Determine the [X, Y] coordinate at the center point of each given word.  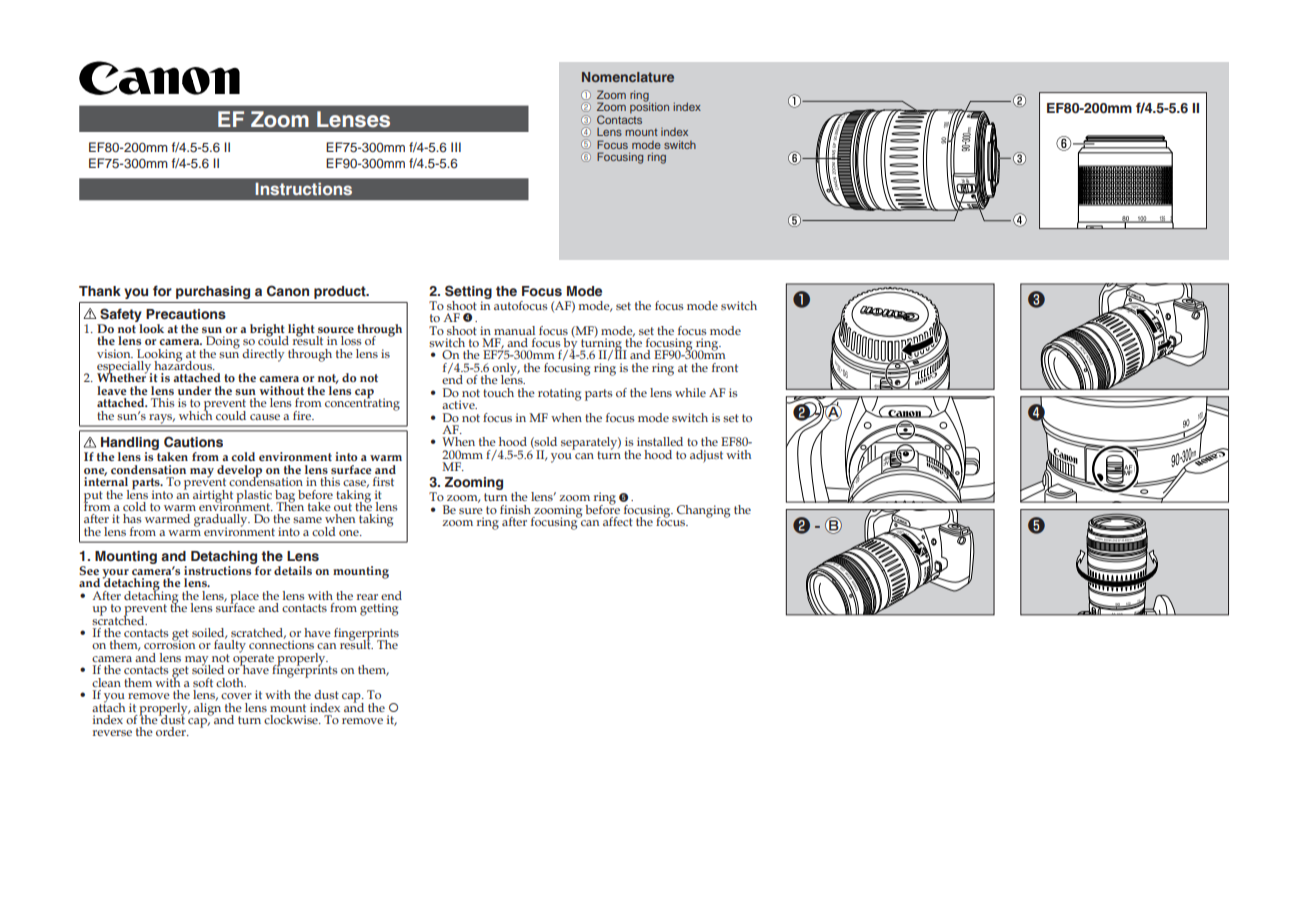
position [649, 107]
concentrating [362, 403]
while [690, 392]
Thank [100, 291]
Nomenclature [628, 77]
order [172, 731]
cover [236, 696]
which [195, 414]
